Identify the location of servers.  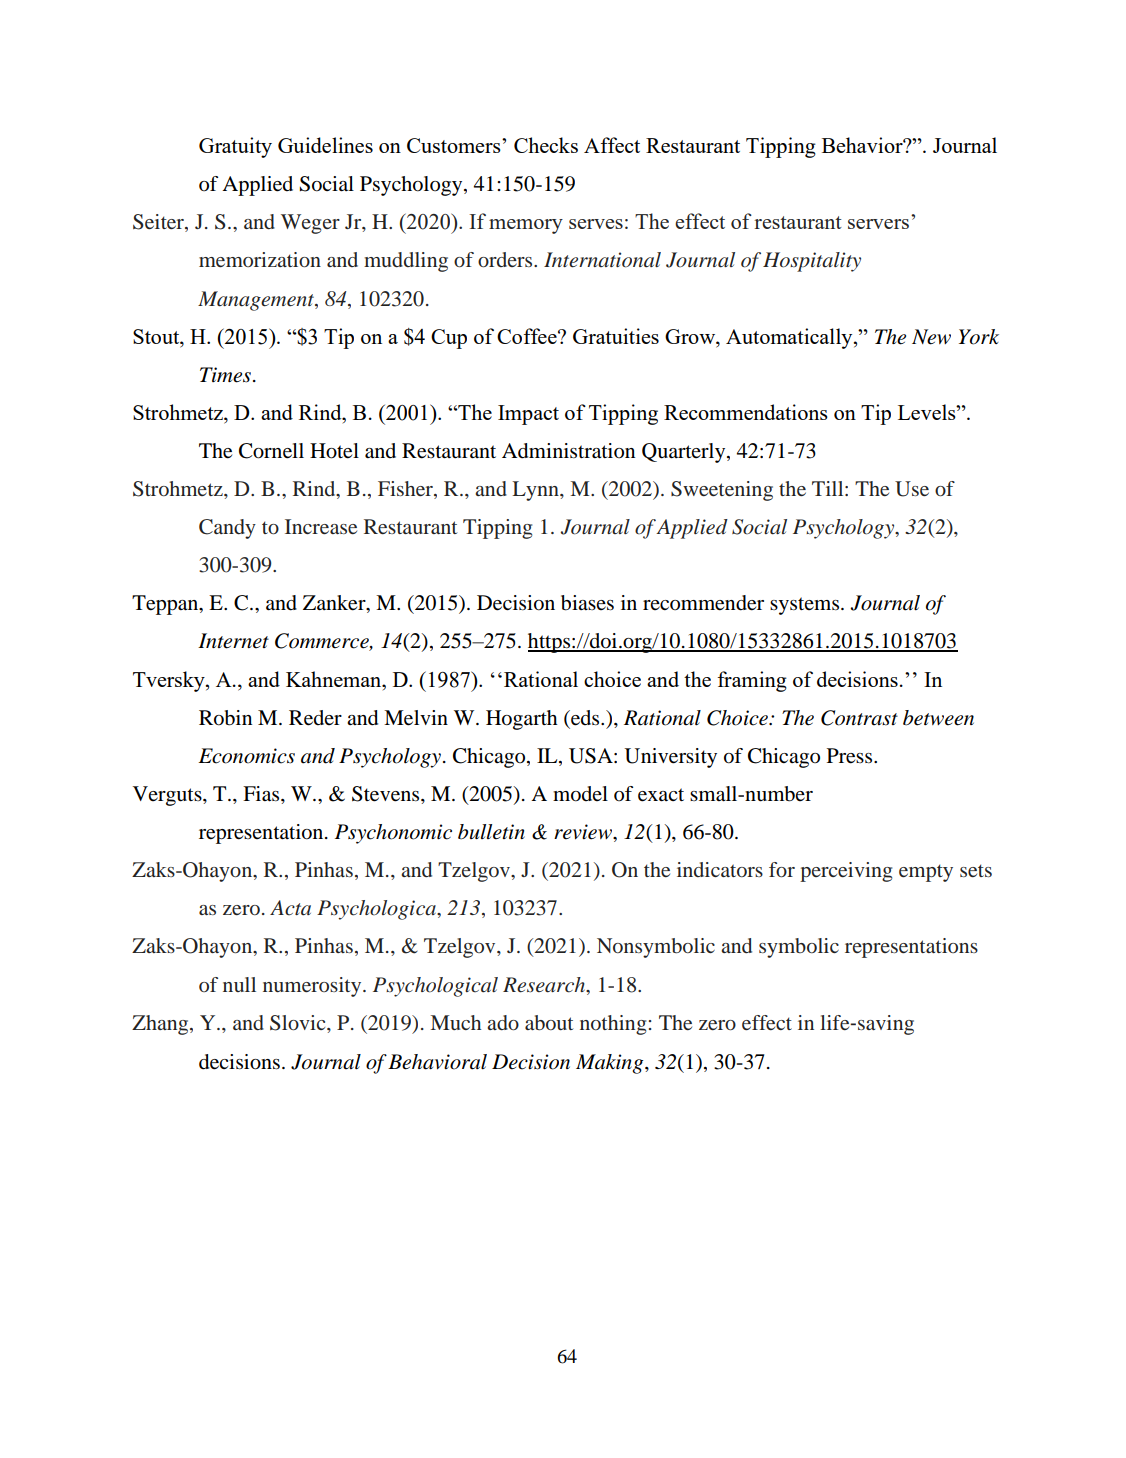
(878, 224).
